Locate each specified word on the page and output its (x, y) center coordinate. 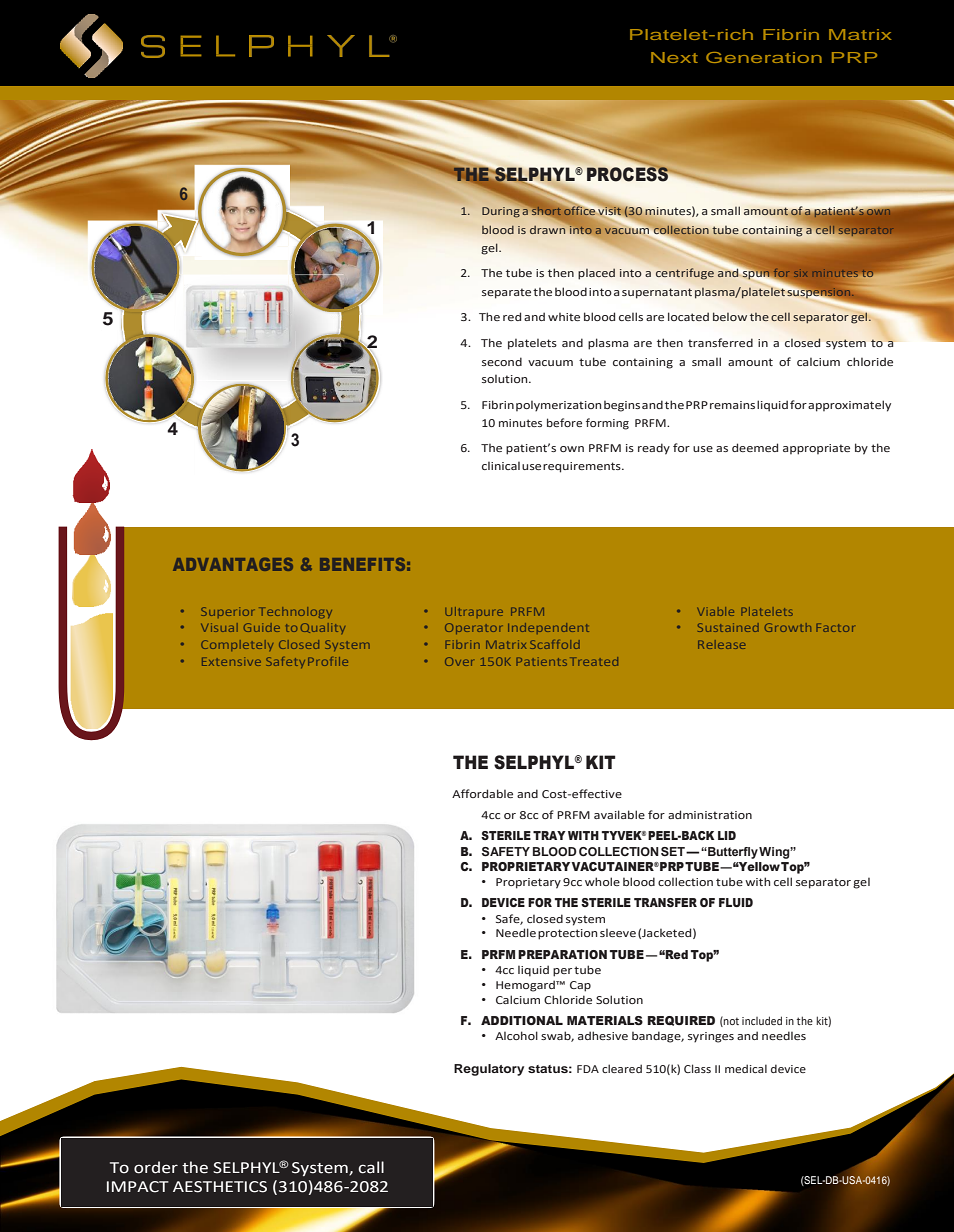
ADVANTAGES (233, 564)
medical (746, 1068)
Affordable (482, 793)
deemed (755, 447)
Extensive (231, 661)
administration (710, 814)
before (564, 422)
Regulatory (489, 1070)
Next (674, 57)
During (501, 212)
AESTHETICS (220, 1187)
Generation (764, 57)
